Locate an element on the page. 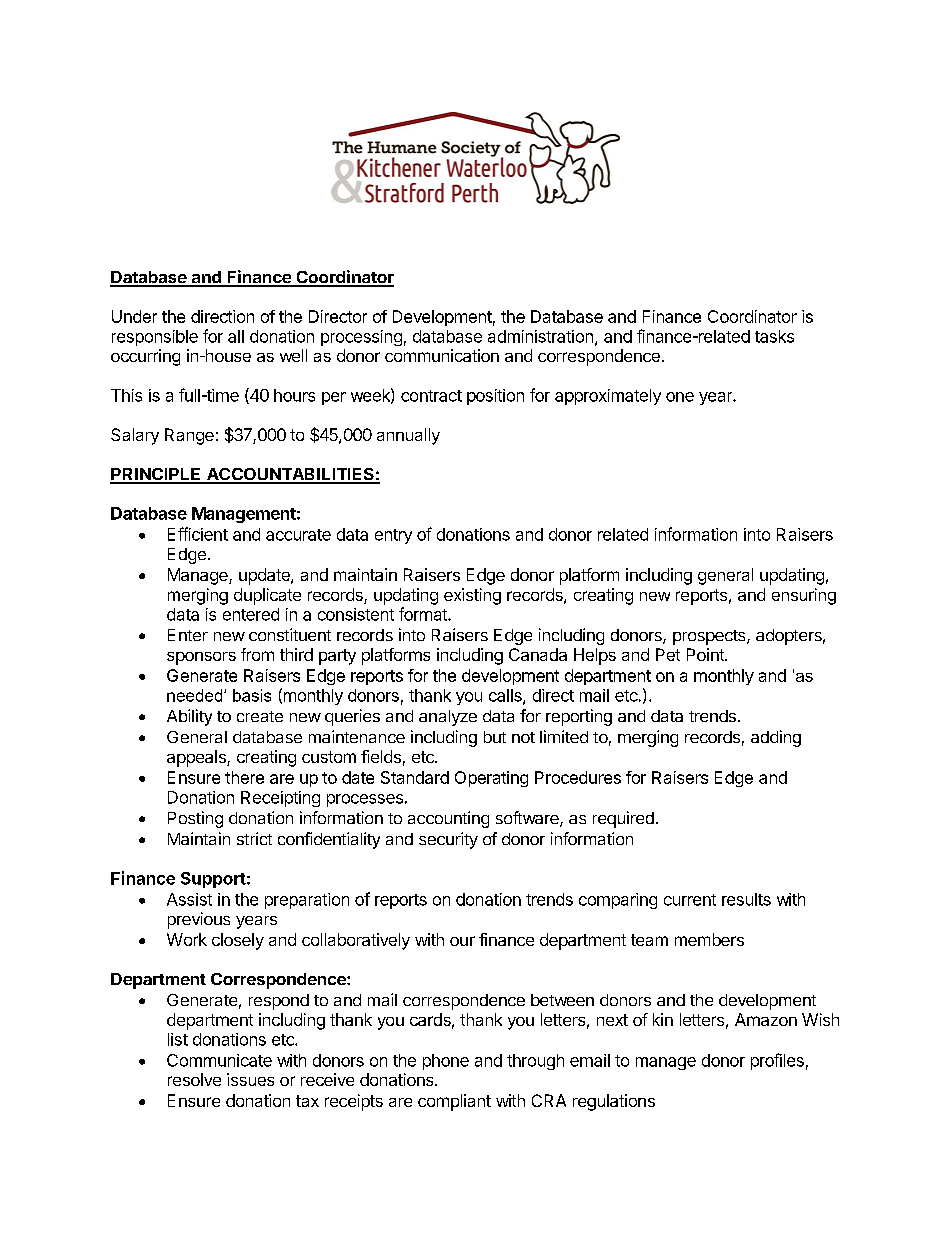  Ability is located at coordinates (189, 717).
